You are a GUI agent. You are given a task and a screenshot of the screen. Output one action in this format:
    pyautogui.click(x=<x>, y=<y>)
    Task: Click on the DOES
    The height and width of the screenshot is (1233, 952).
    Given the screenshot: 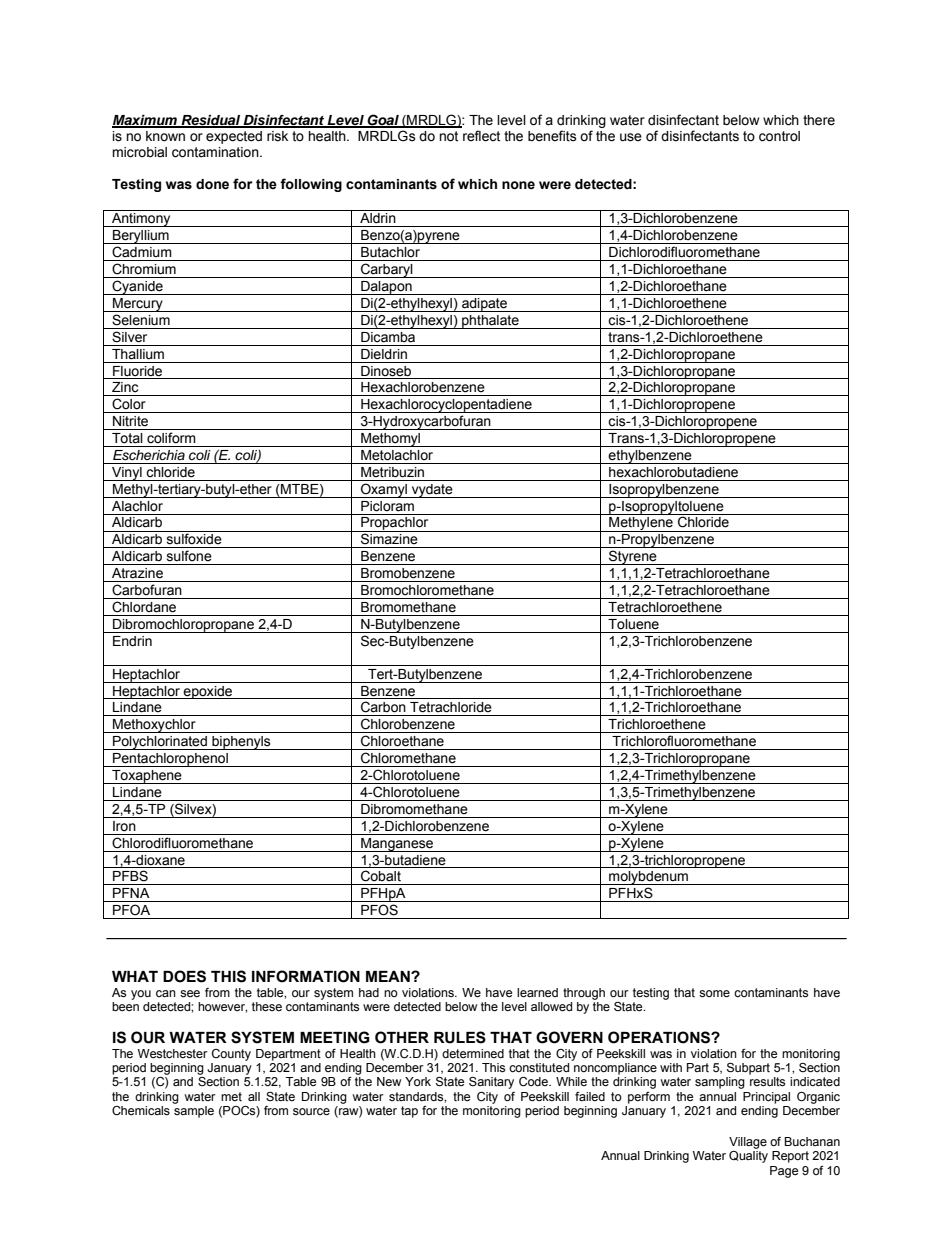 What is the action you would take?
    pyautogui.click(x=184, y=976)
